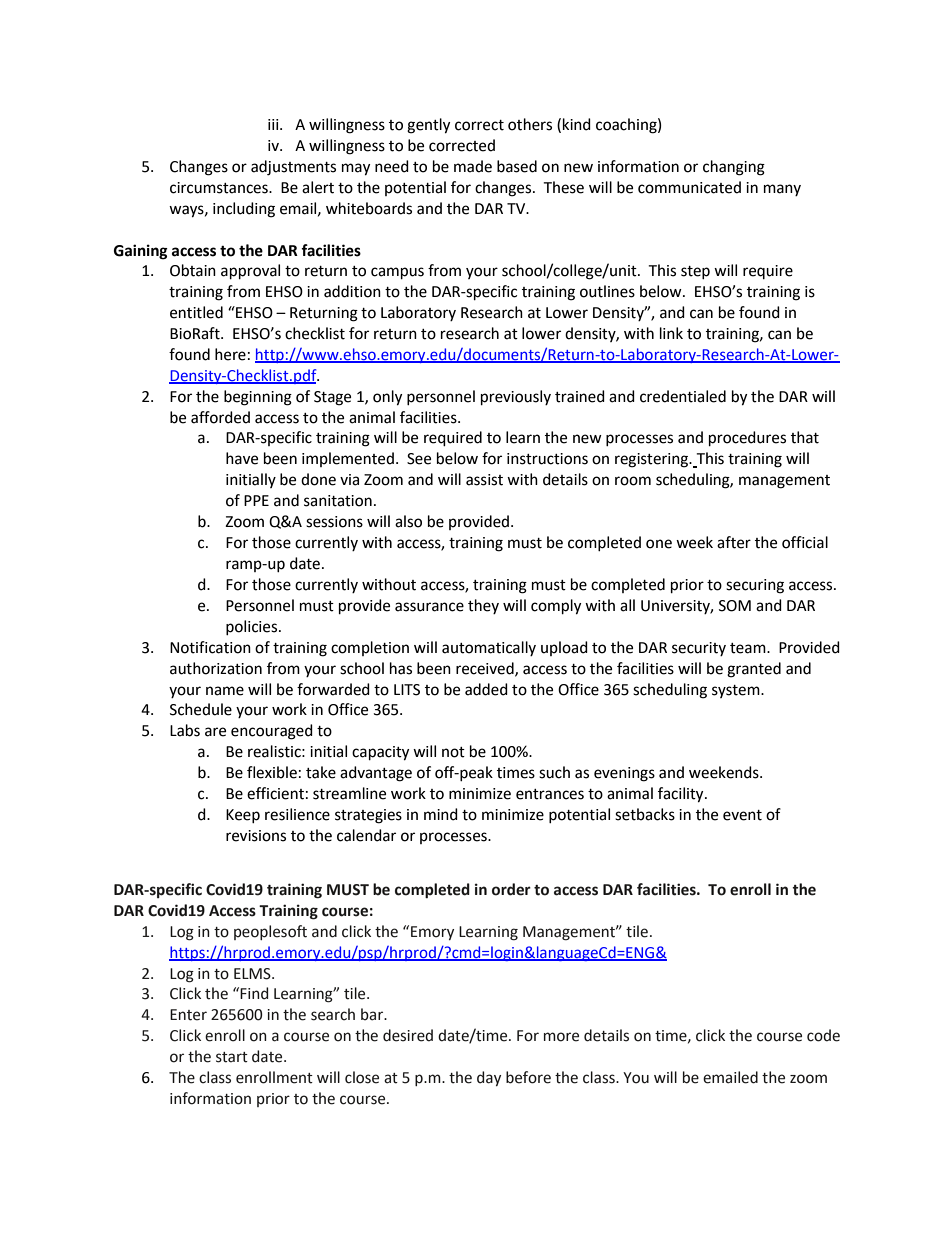  I want to click on code, so click(823, 1035).
